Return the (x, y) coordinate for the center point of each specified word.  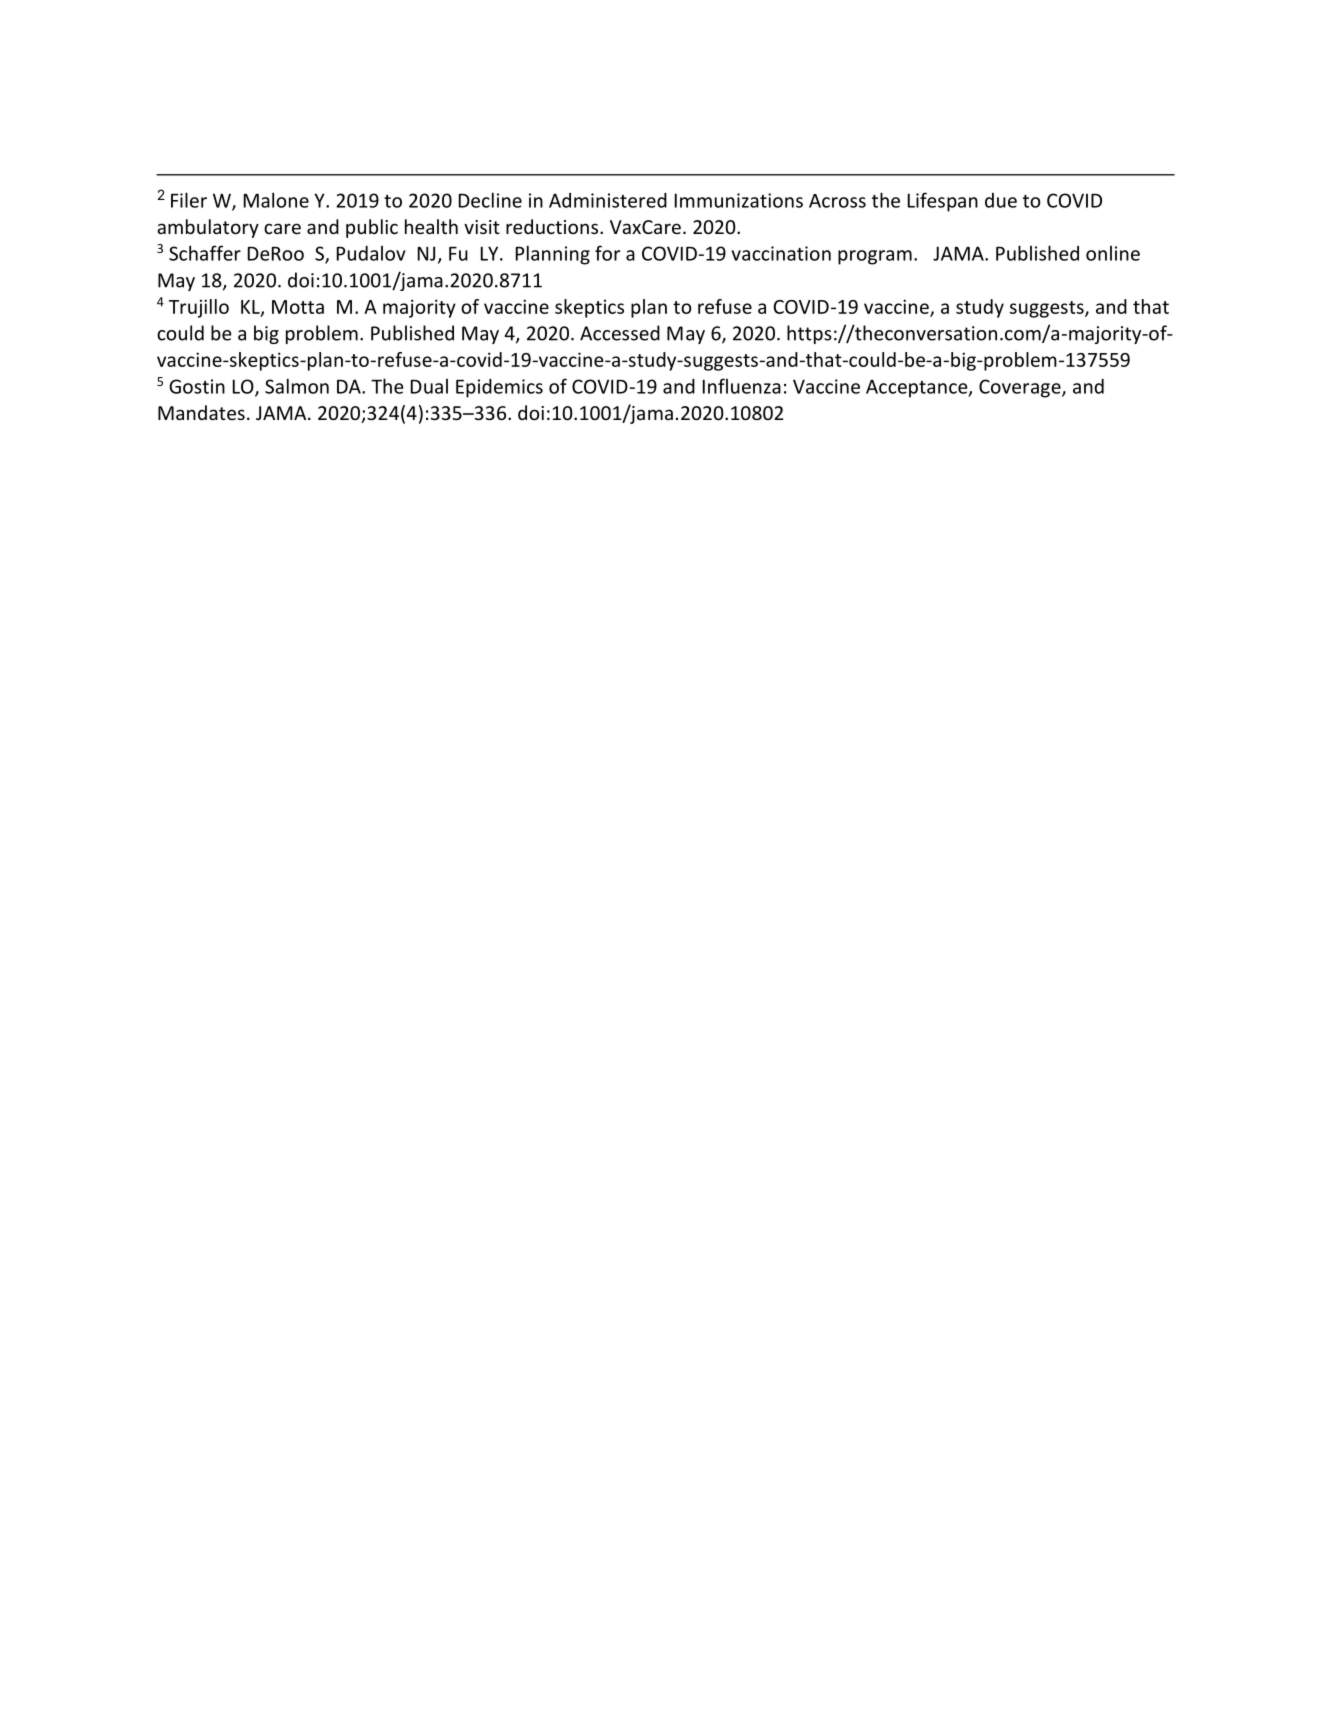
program (875, 257)
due (1001, 200)
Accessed (620, 333)
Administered (608, 200)
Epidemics (499, 388)
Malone (276, 200)
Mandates (201, 412)
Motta (298, 307)
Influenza (742, 386)
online (1113, 253)
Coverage (1021, 388)
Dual (429, 386)
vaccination (781, 253)
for (607, 253)
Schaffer (205, 253)
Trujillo (199, 308)
